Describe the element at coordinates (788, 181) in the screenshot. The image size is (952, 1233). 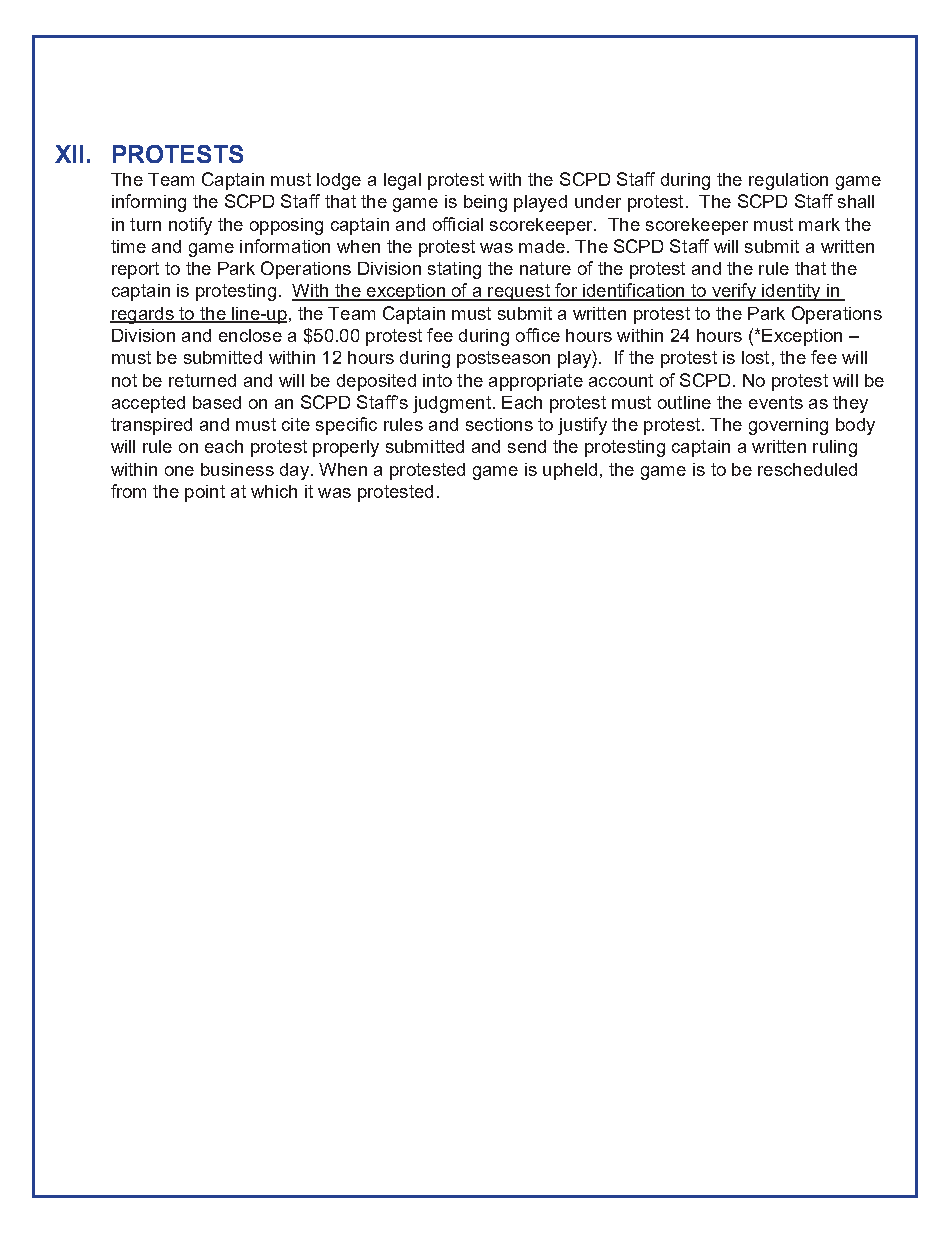
I see `regulation` at that location.
